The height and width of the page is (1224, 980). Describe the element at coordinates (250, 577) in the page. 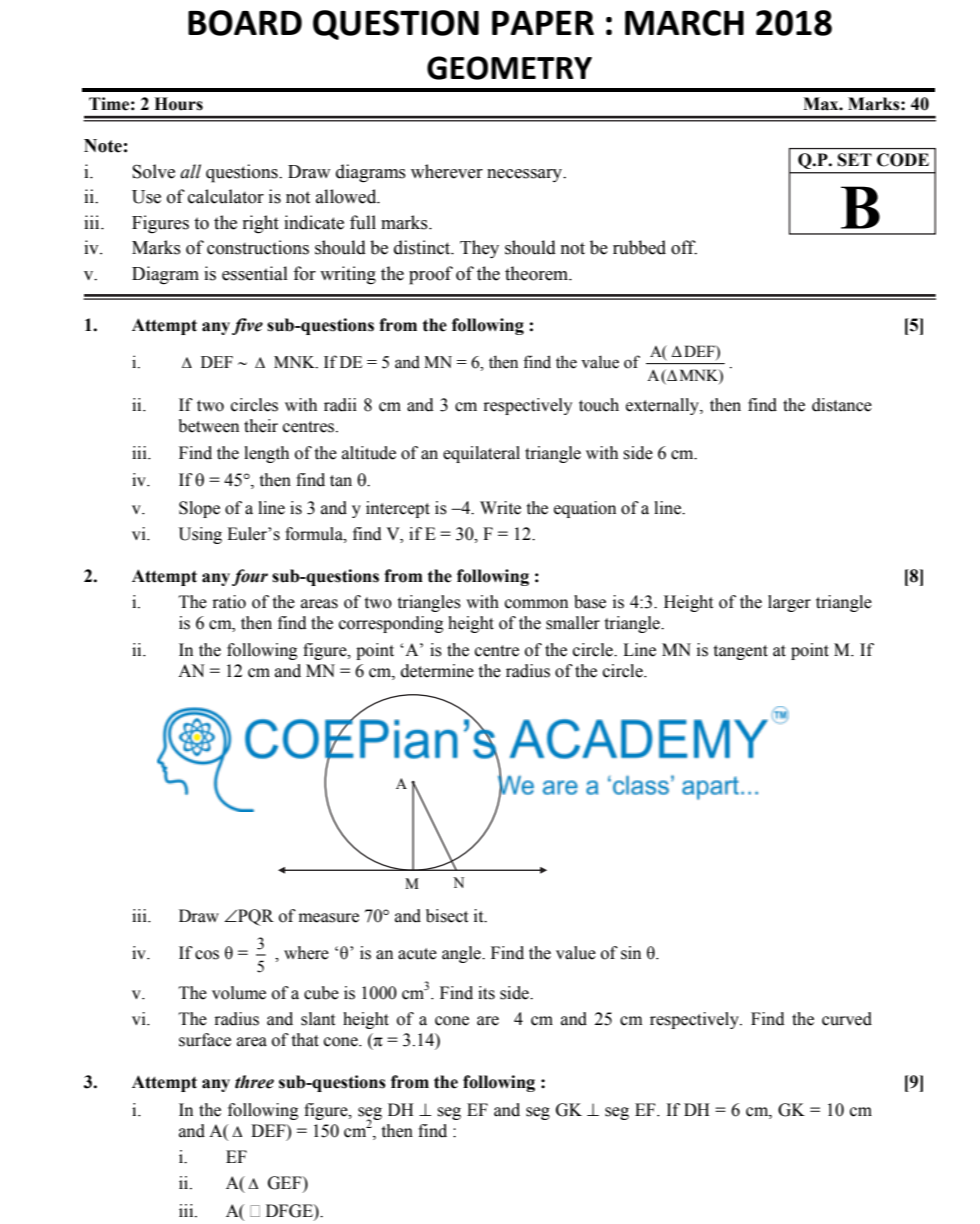

I see `four` at that location.
